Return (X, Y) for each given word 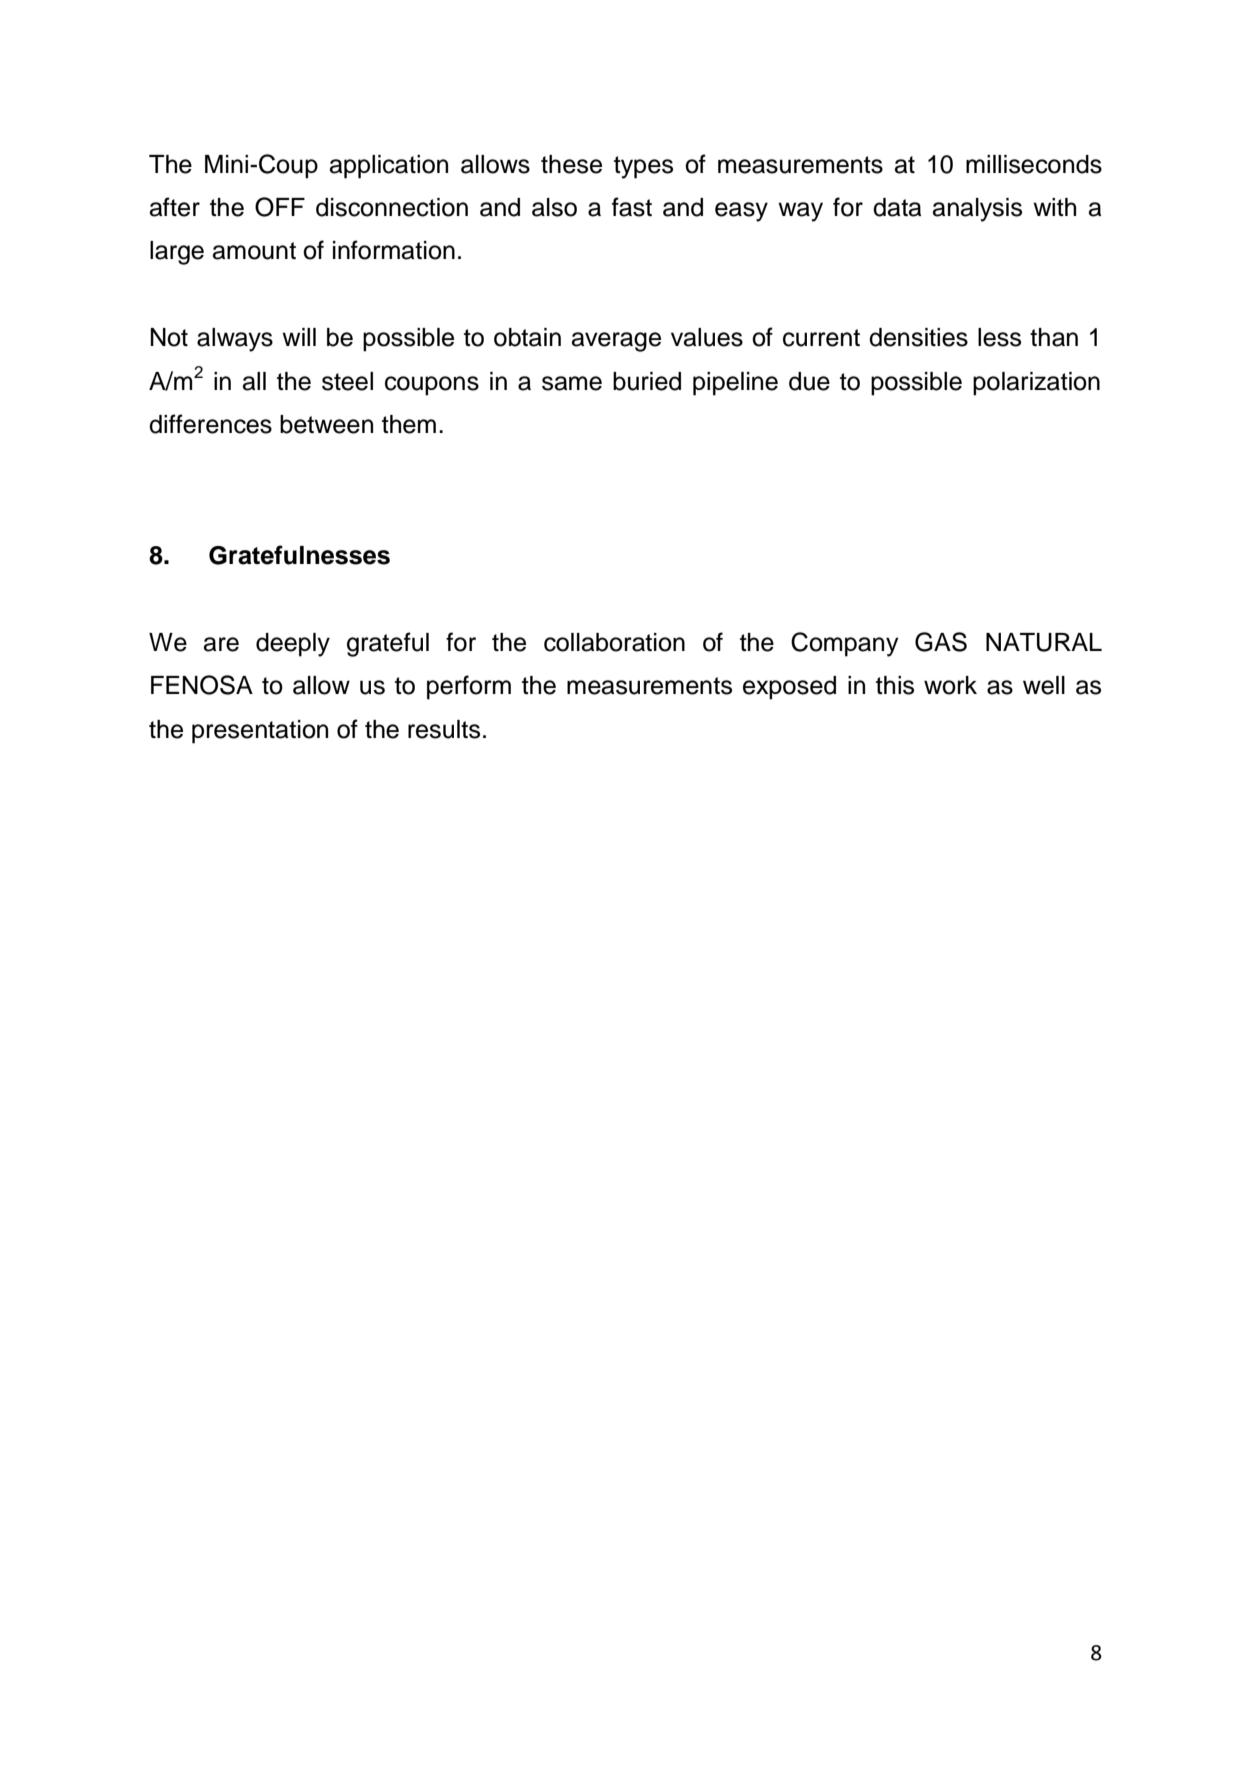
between (326, 424)
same (572, 383)
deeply (293, 645)
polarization (1036, 384)
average (616, 342)
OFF (280, 207)
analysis (977, 210)
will (299, 337)
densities (918, 337)
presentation (260, 732)
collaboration (614, 642)
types (643, 167)
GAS (941, 642)
